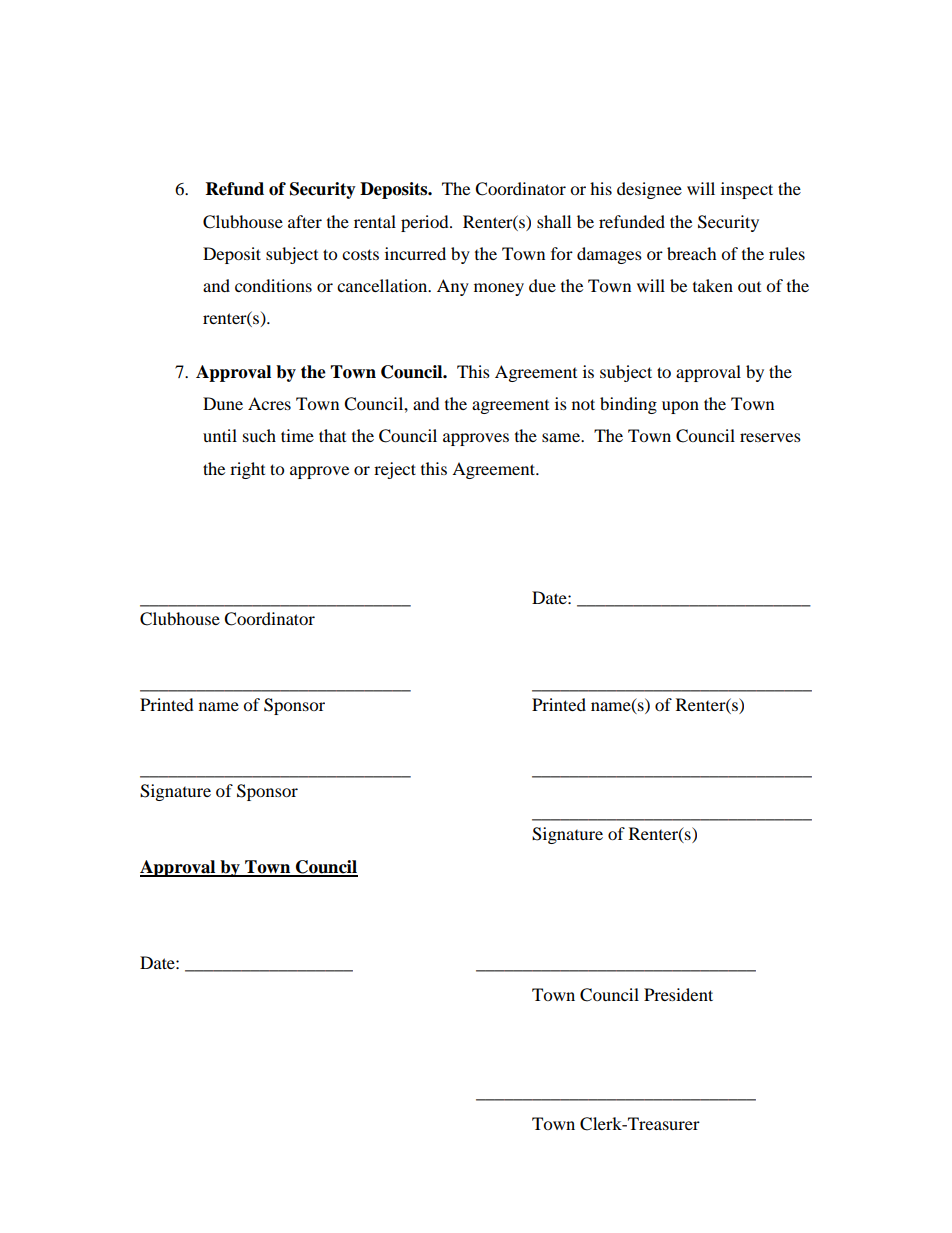  What do you see at coordinates (680, 407) in the screenshot?
I see `upon` at bounding box center [680, 407].
